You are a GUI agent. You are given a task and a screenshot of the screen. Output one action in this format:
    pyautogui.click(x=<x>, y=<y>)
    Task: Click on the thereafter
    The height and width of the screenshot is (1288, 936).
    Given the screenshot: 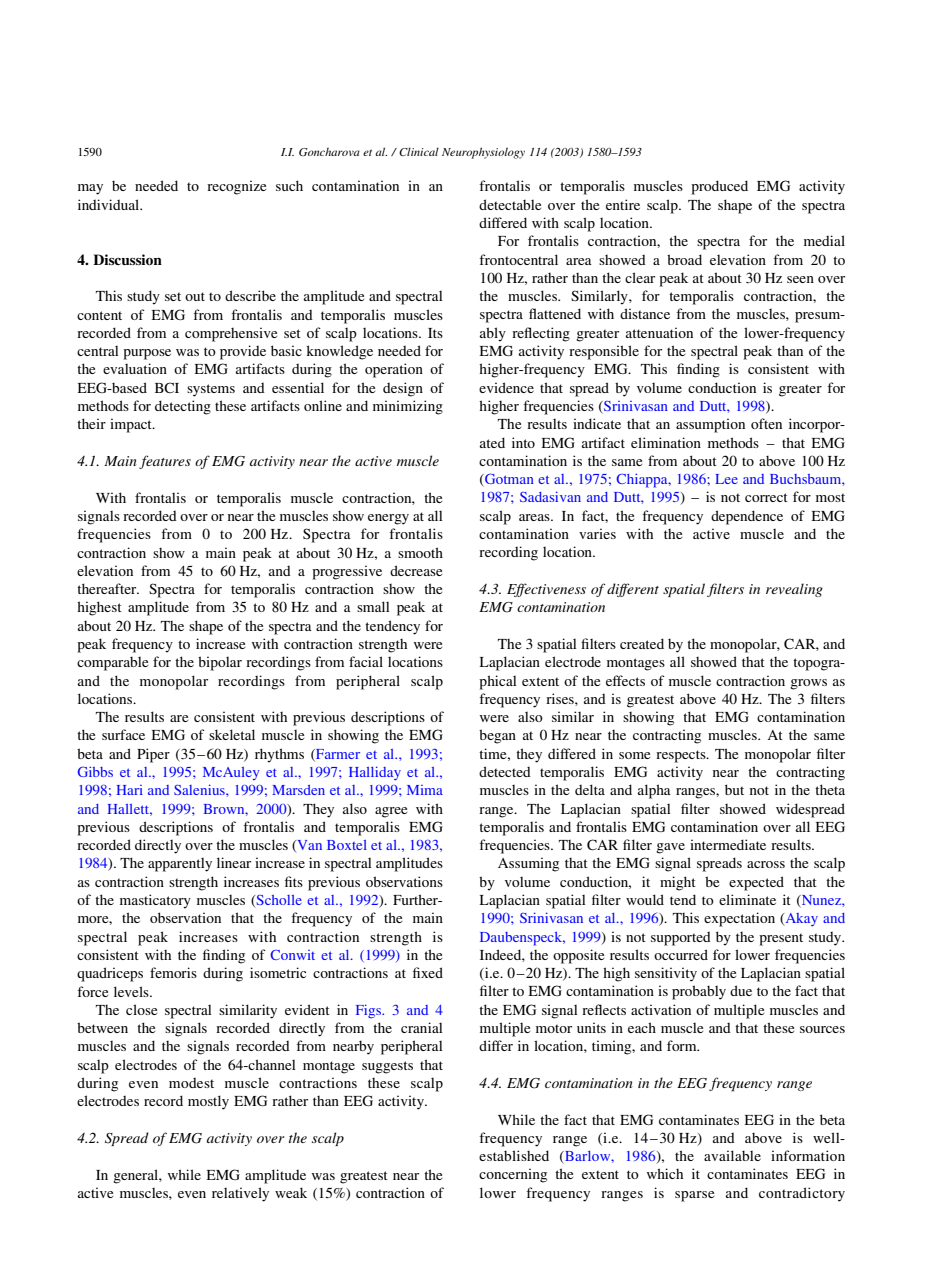 What is the action you would take?
    pyautogui.click(x=108, y=588)
